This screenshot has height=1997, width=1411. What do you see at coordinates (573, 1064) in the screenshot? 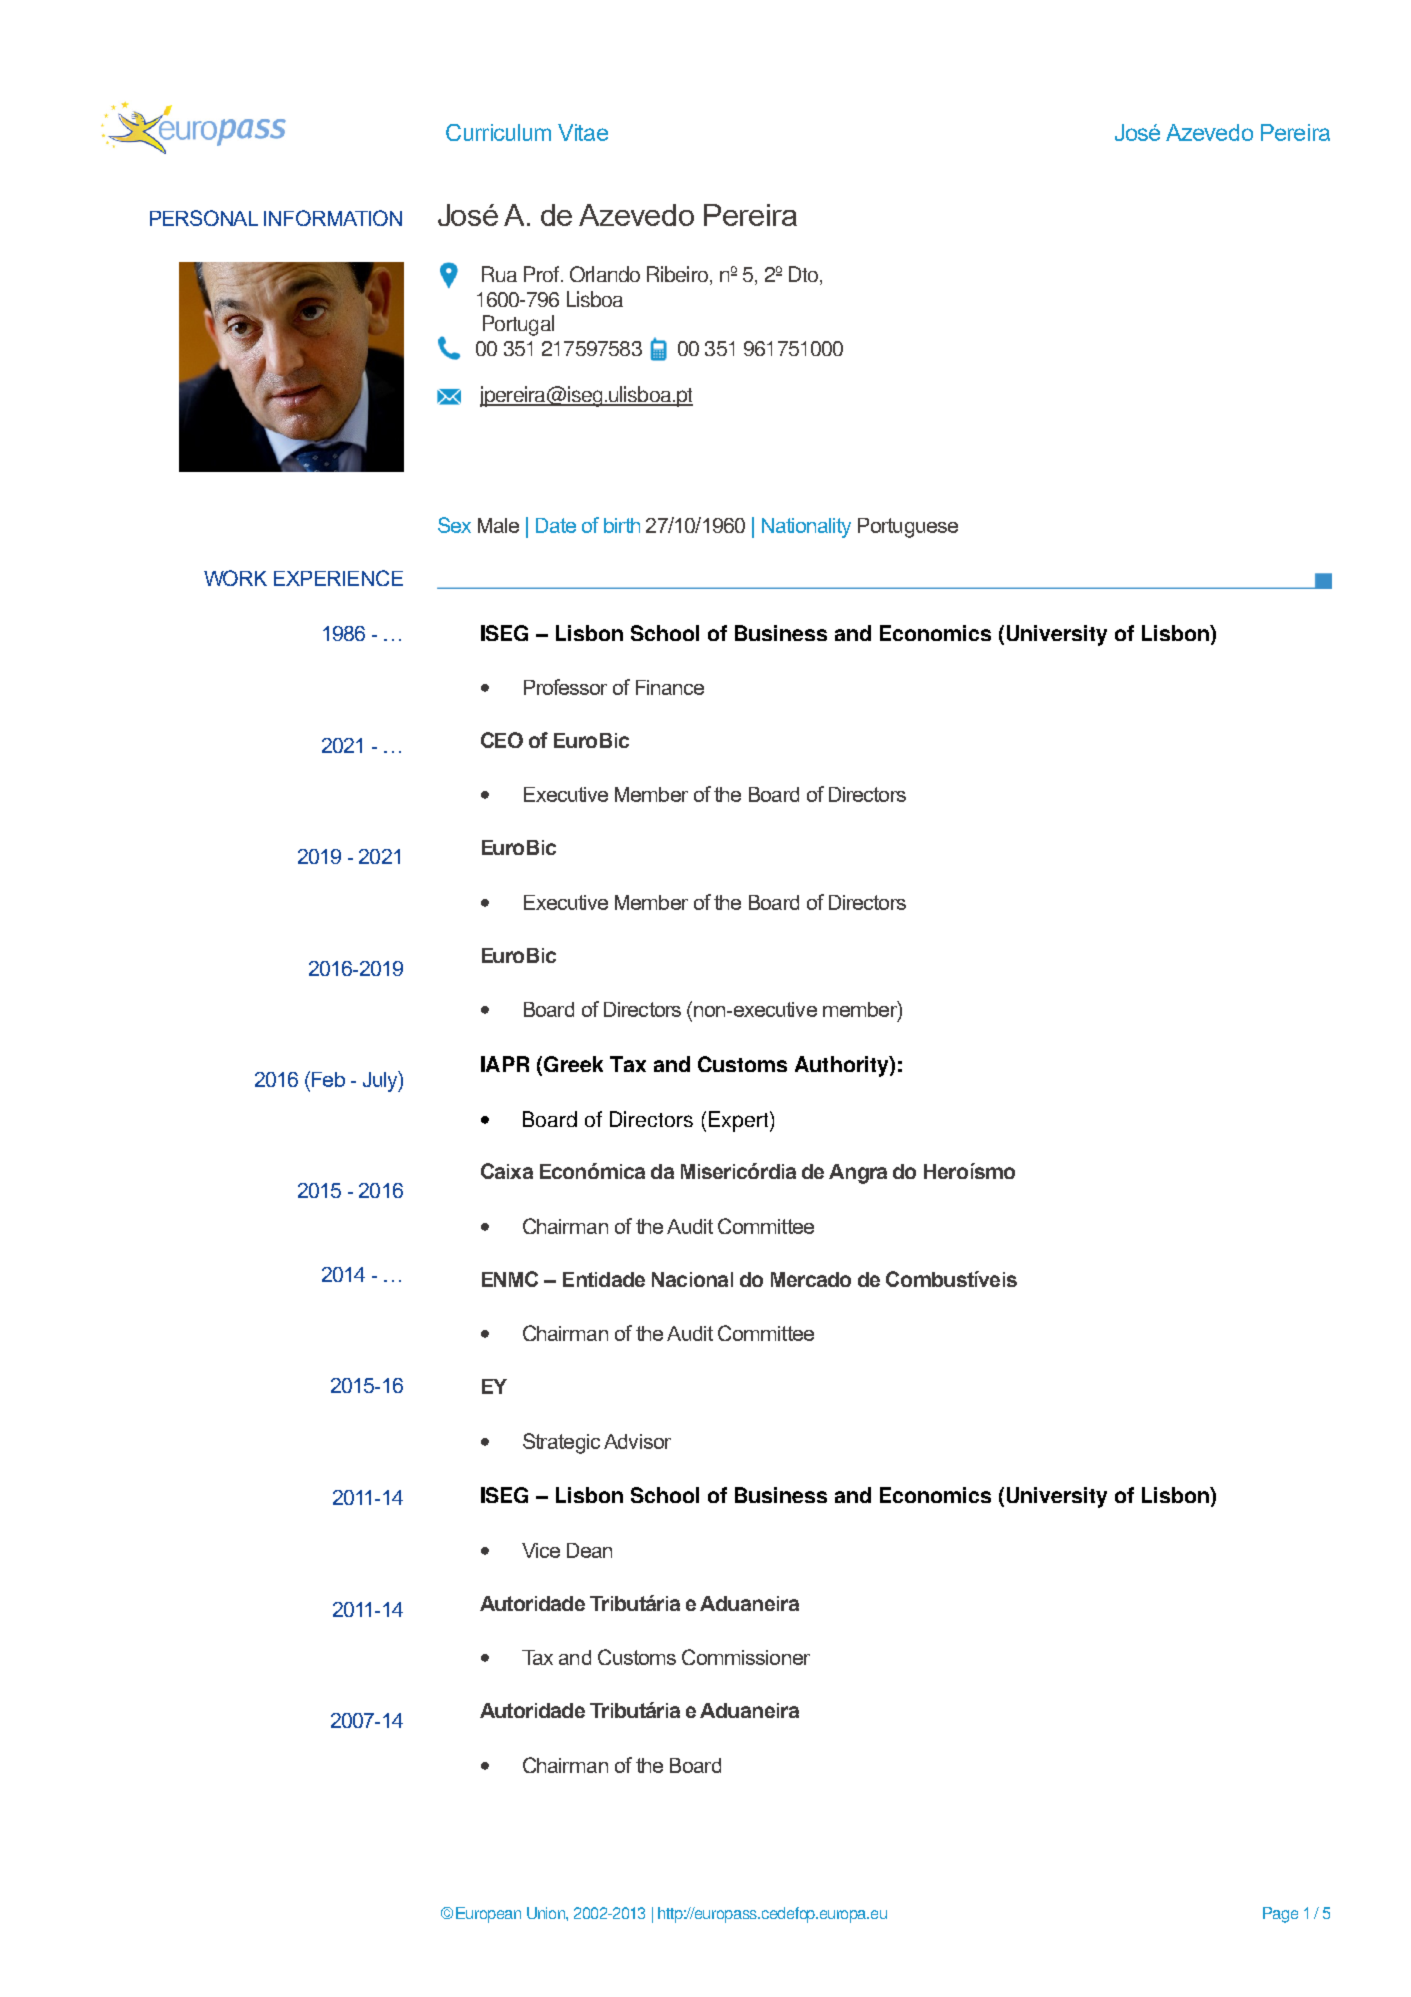
I see `Greek` at bounding box center [573, 1064].
